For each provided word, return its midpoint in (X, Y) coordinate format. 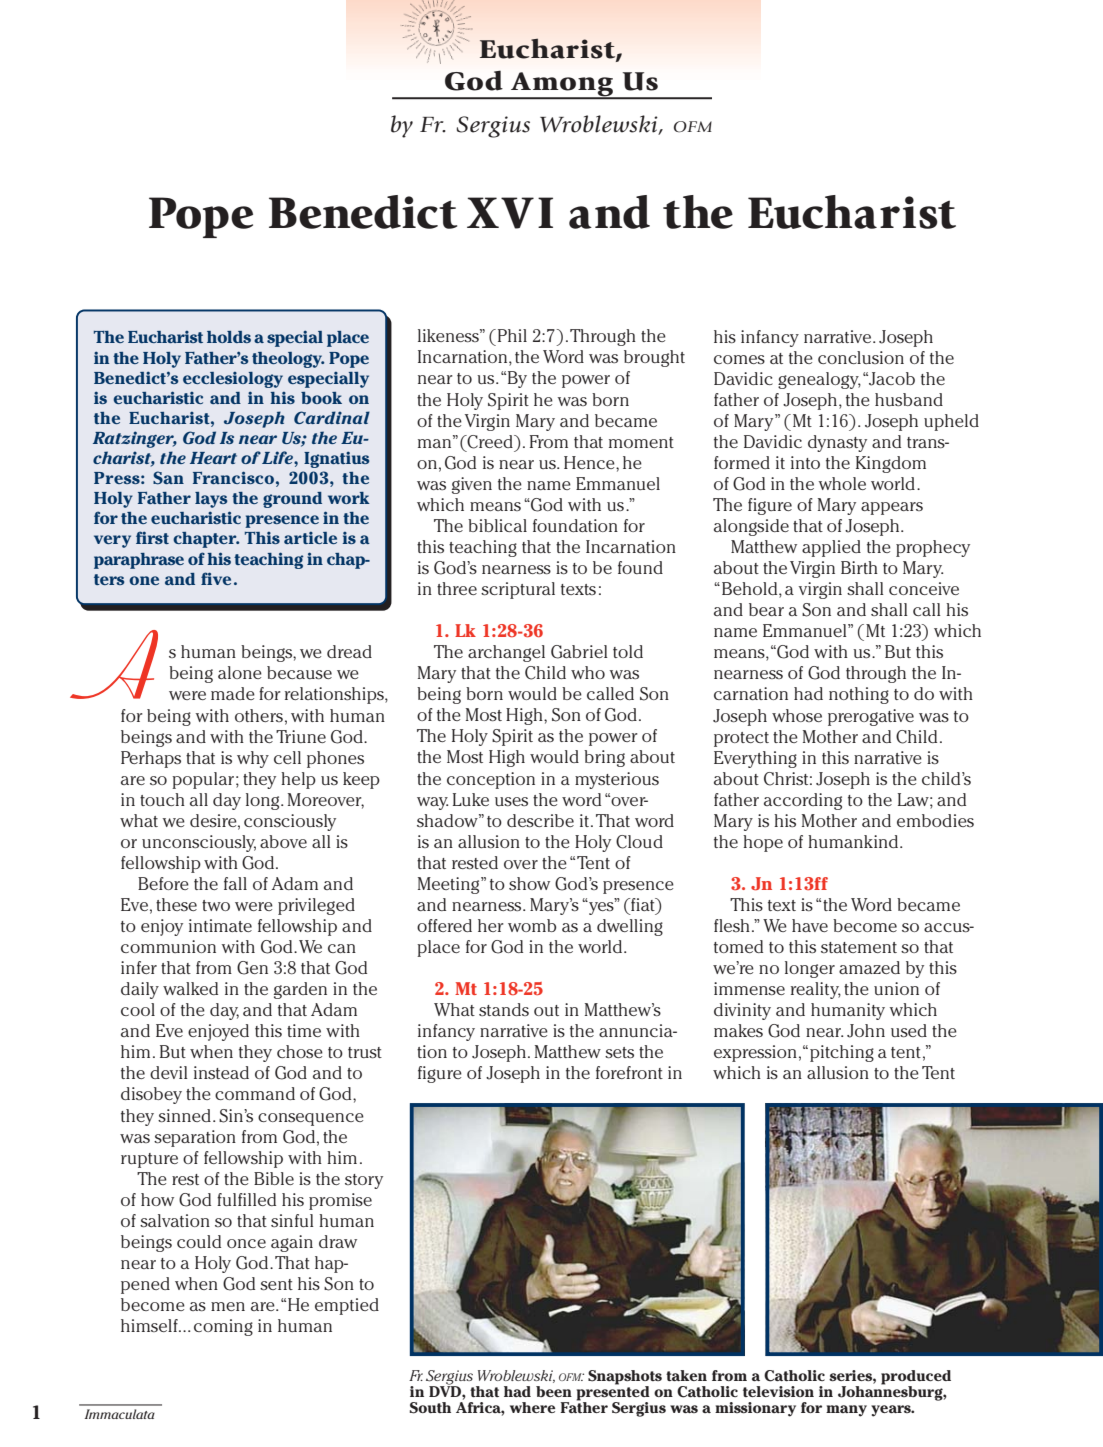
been (554, 1391)
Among (562, 85)
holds (229, 337)
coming (223, 1327)
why (253, 759)
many (846, 1411)
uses (511, 801)
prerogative (871, 717)
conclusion (861, 357)
